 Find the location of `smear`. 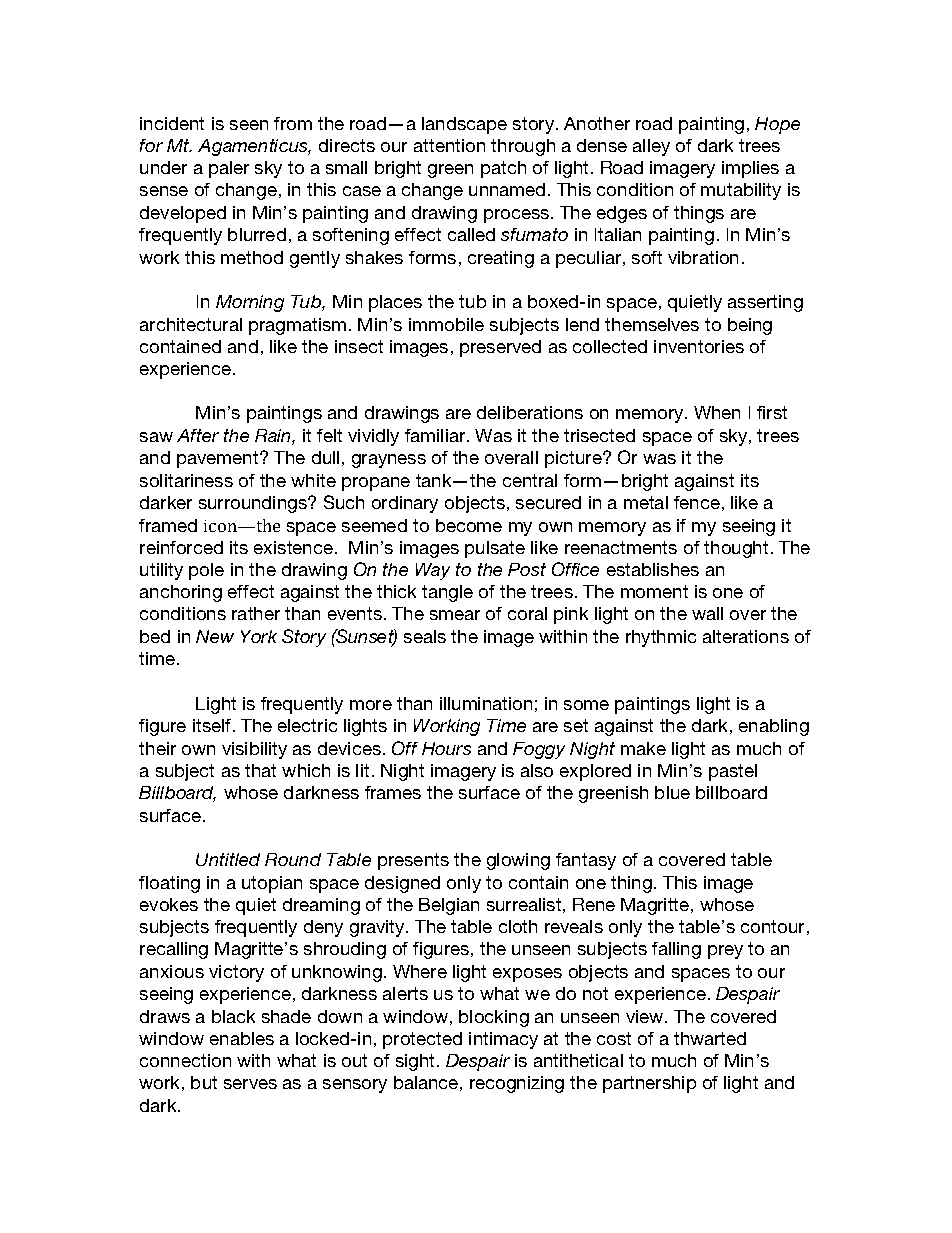

smear is located at coordinates (455, 615).
